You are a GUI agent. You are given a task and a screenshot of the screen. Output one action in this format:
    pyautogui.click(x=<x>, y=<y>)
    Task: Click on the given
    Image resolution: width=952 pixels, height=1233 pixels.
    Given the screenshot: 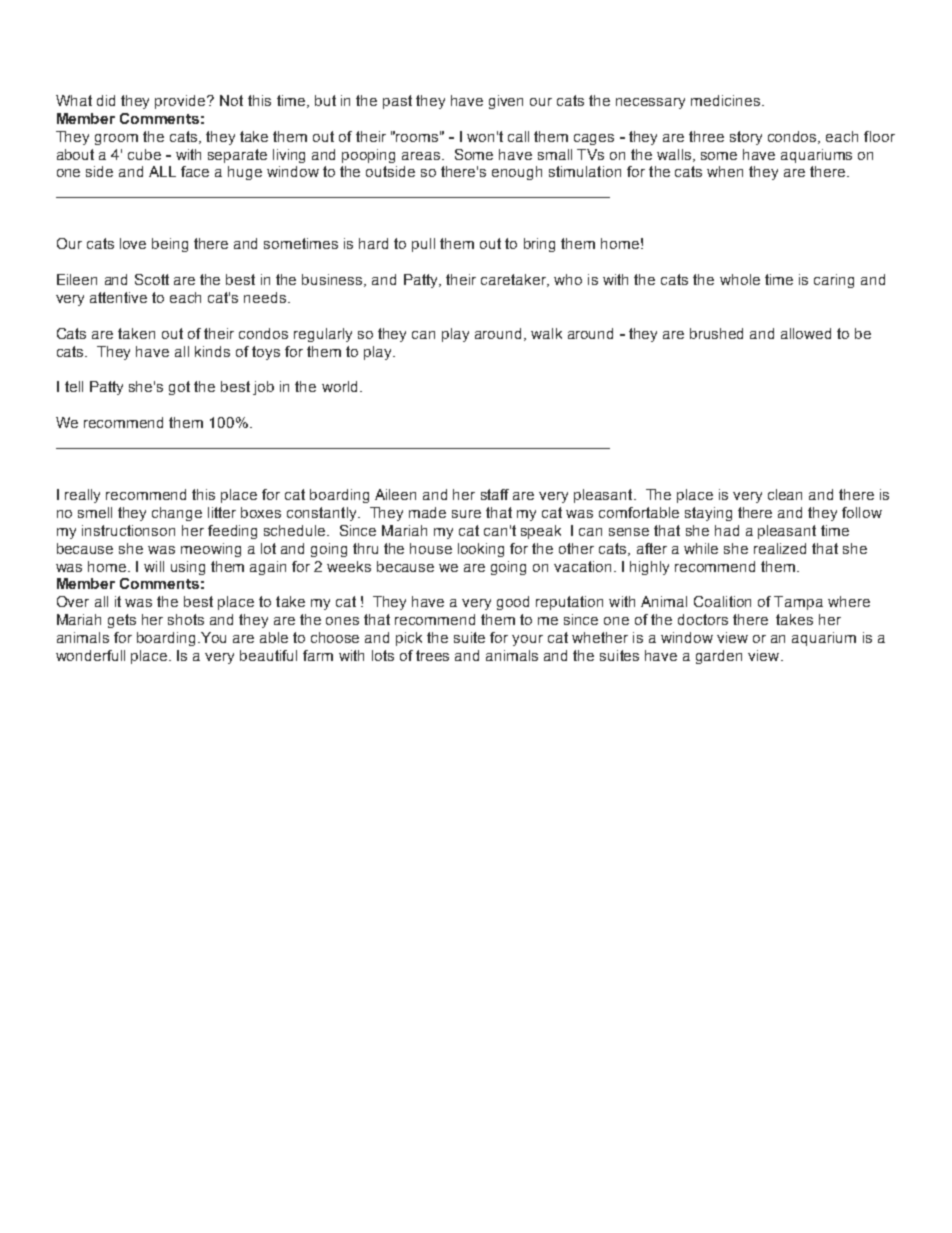 What is the action you would take?
    pyautogui.click(x=506, y=102)
